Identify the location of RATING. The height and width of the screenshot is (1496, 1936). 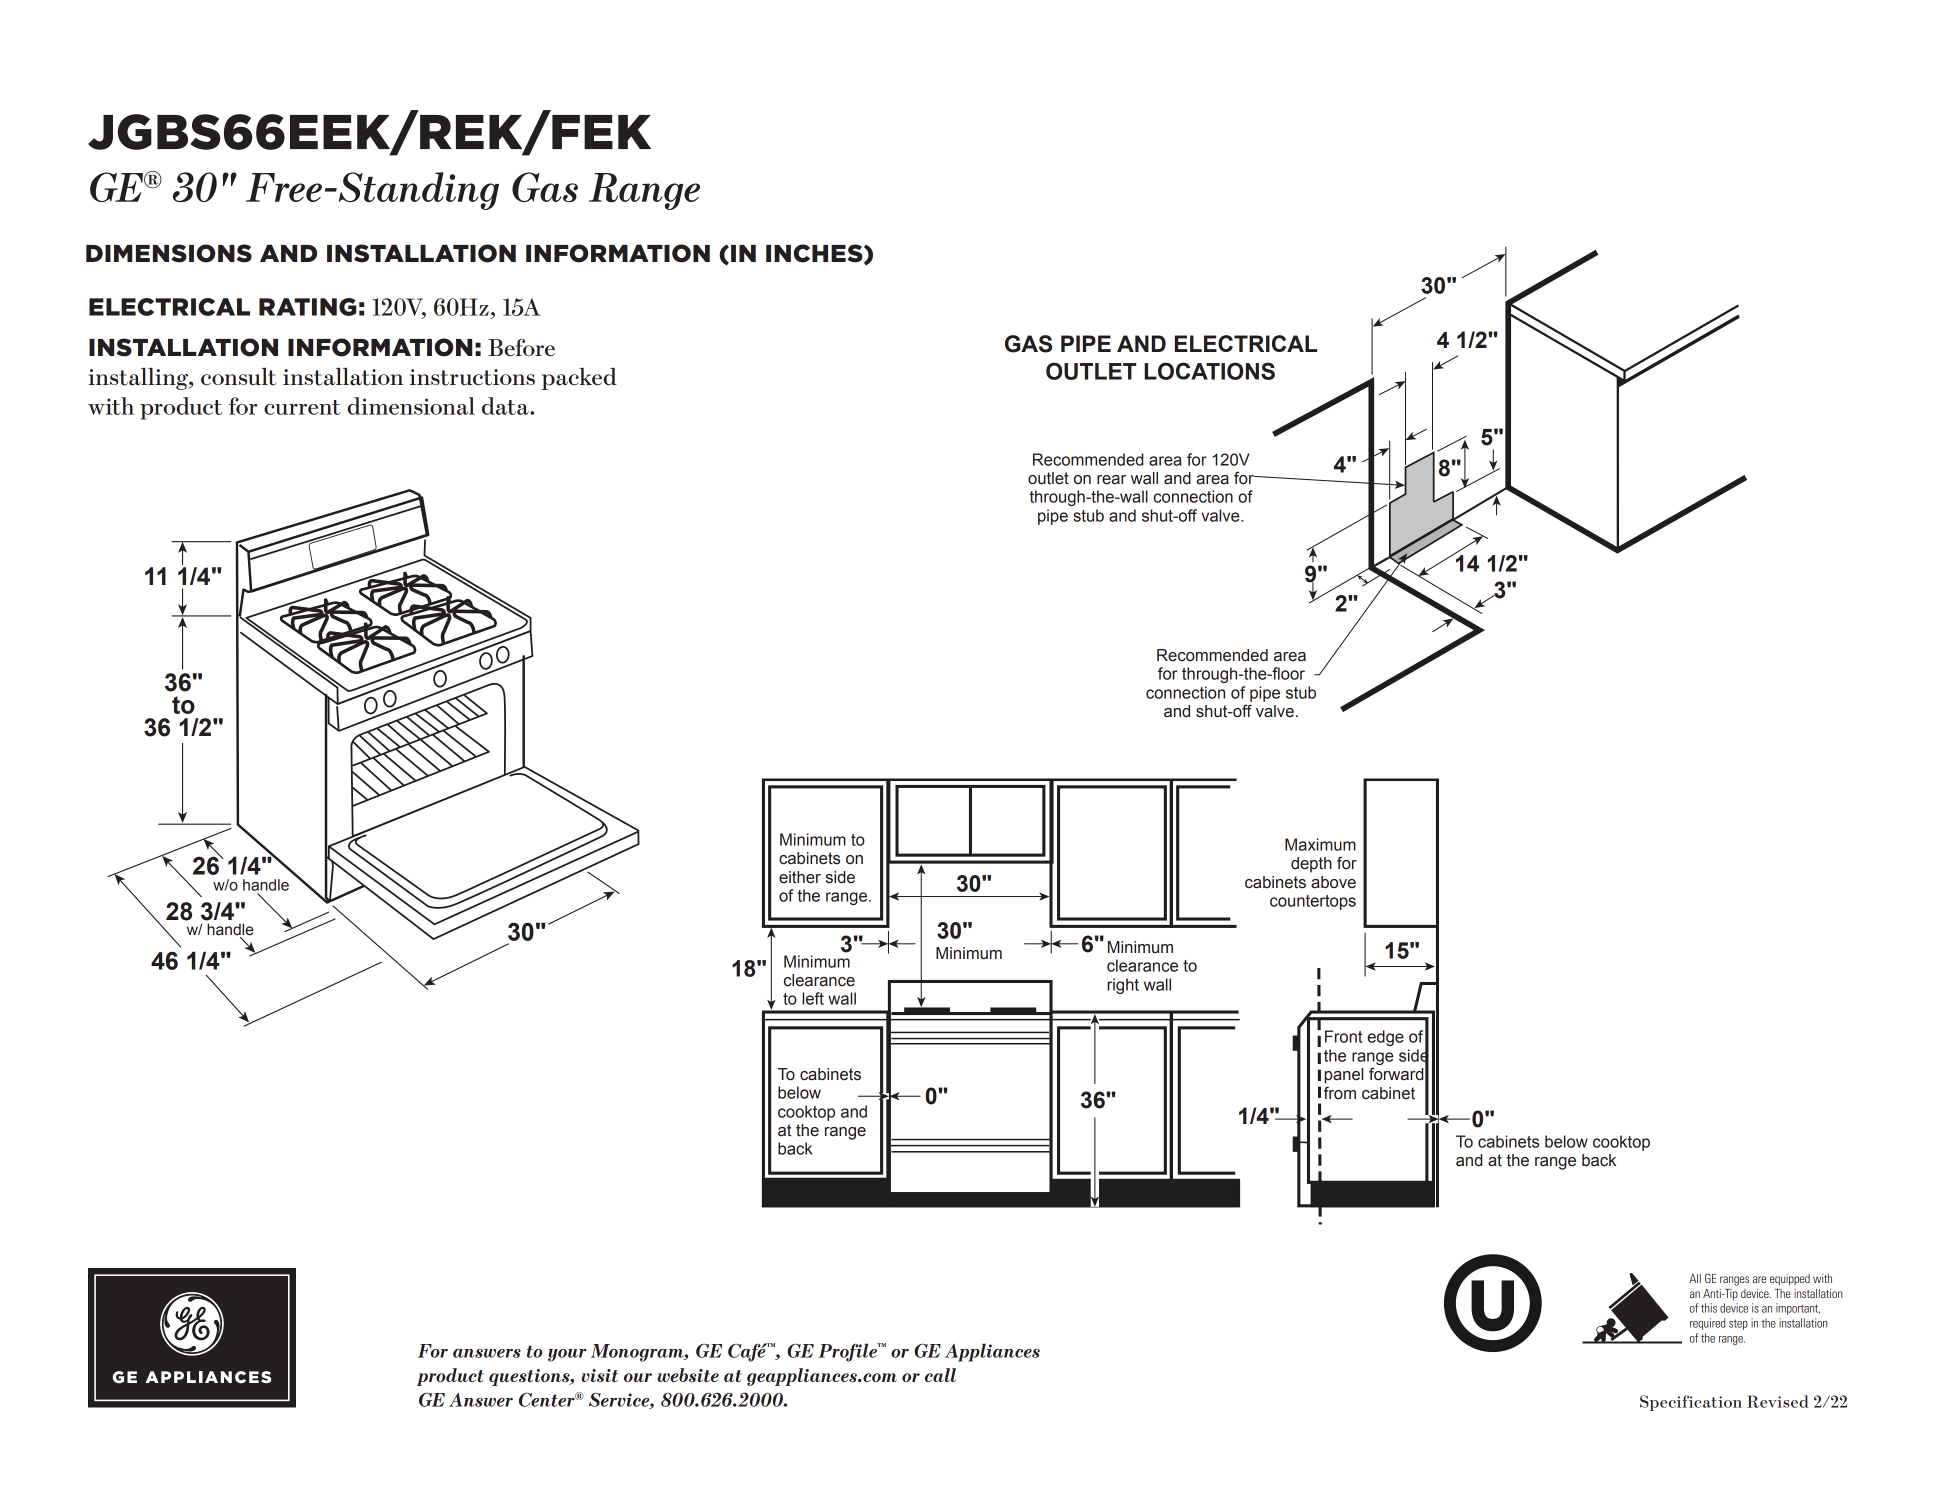
(307, 307).
